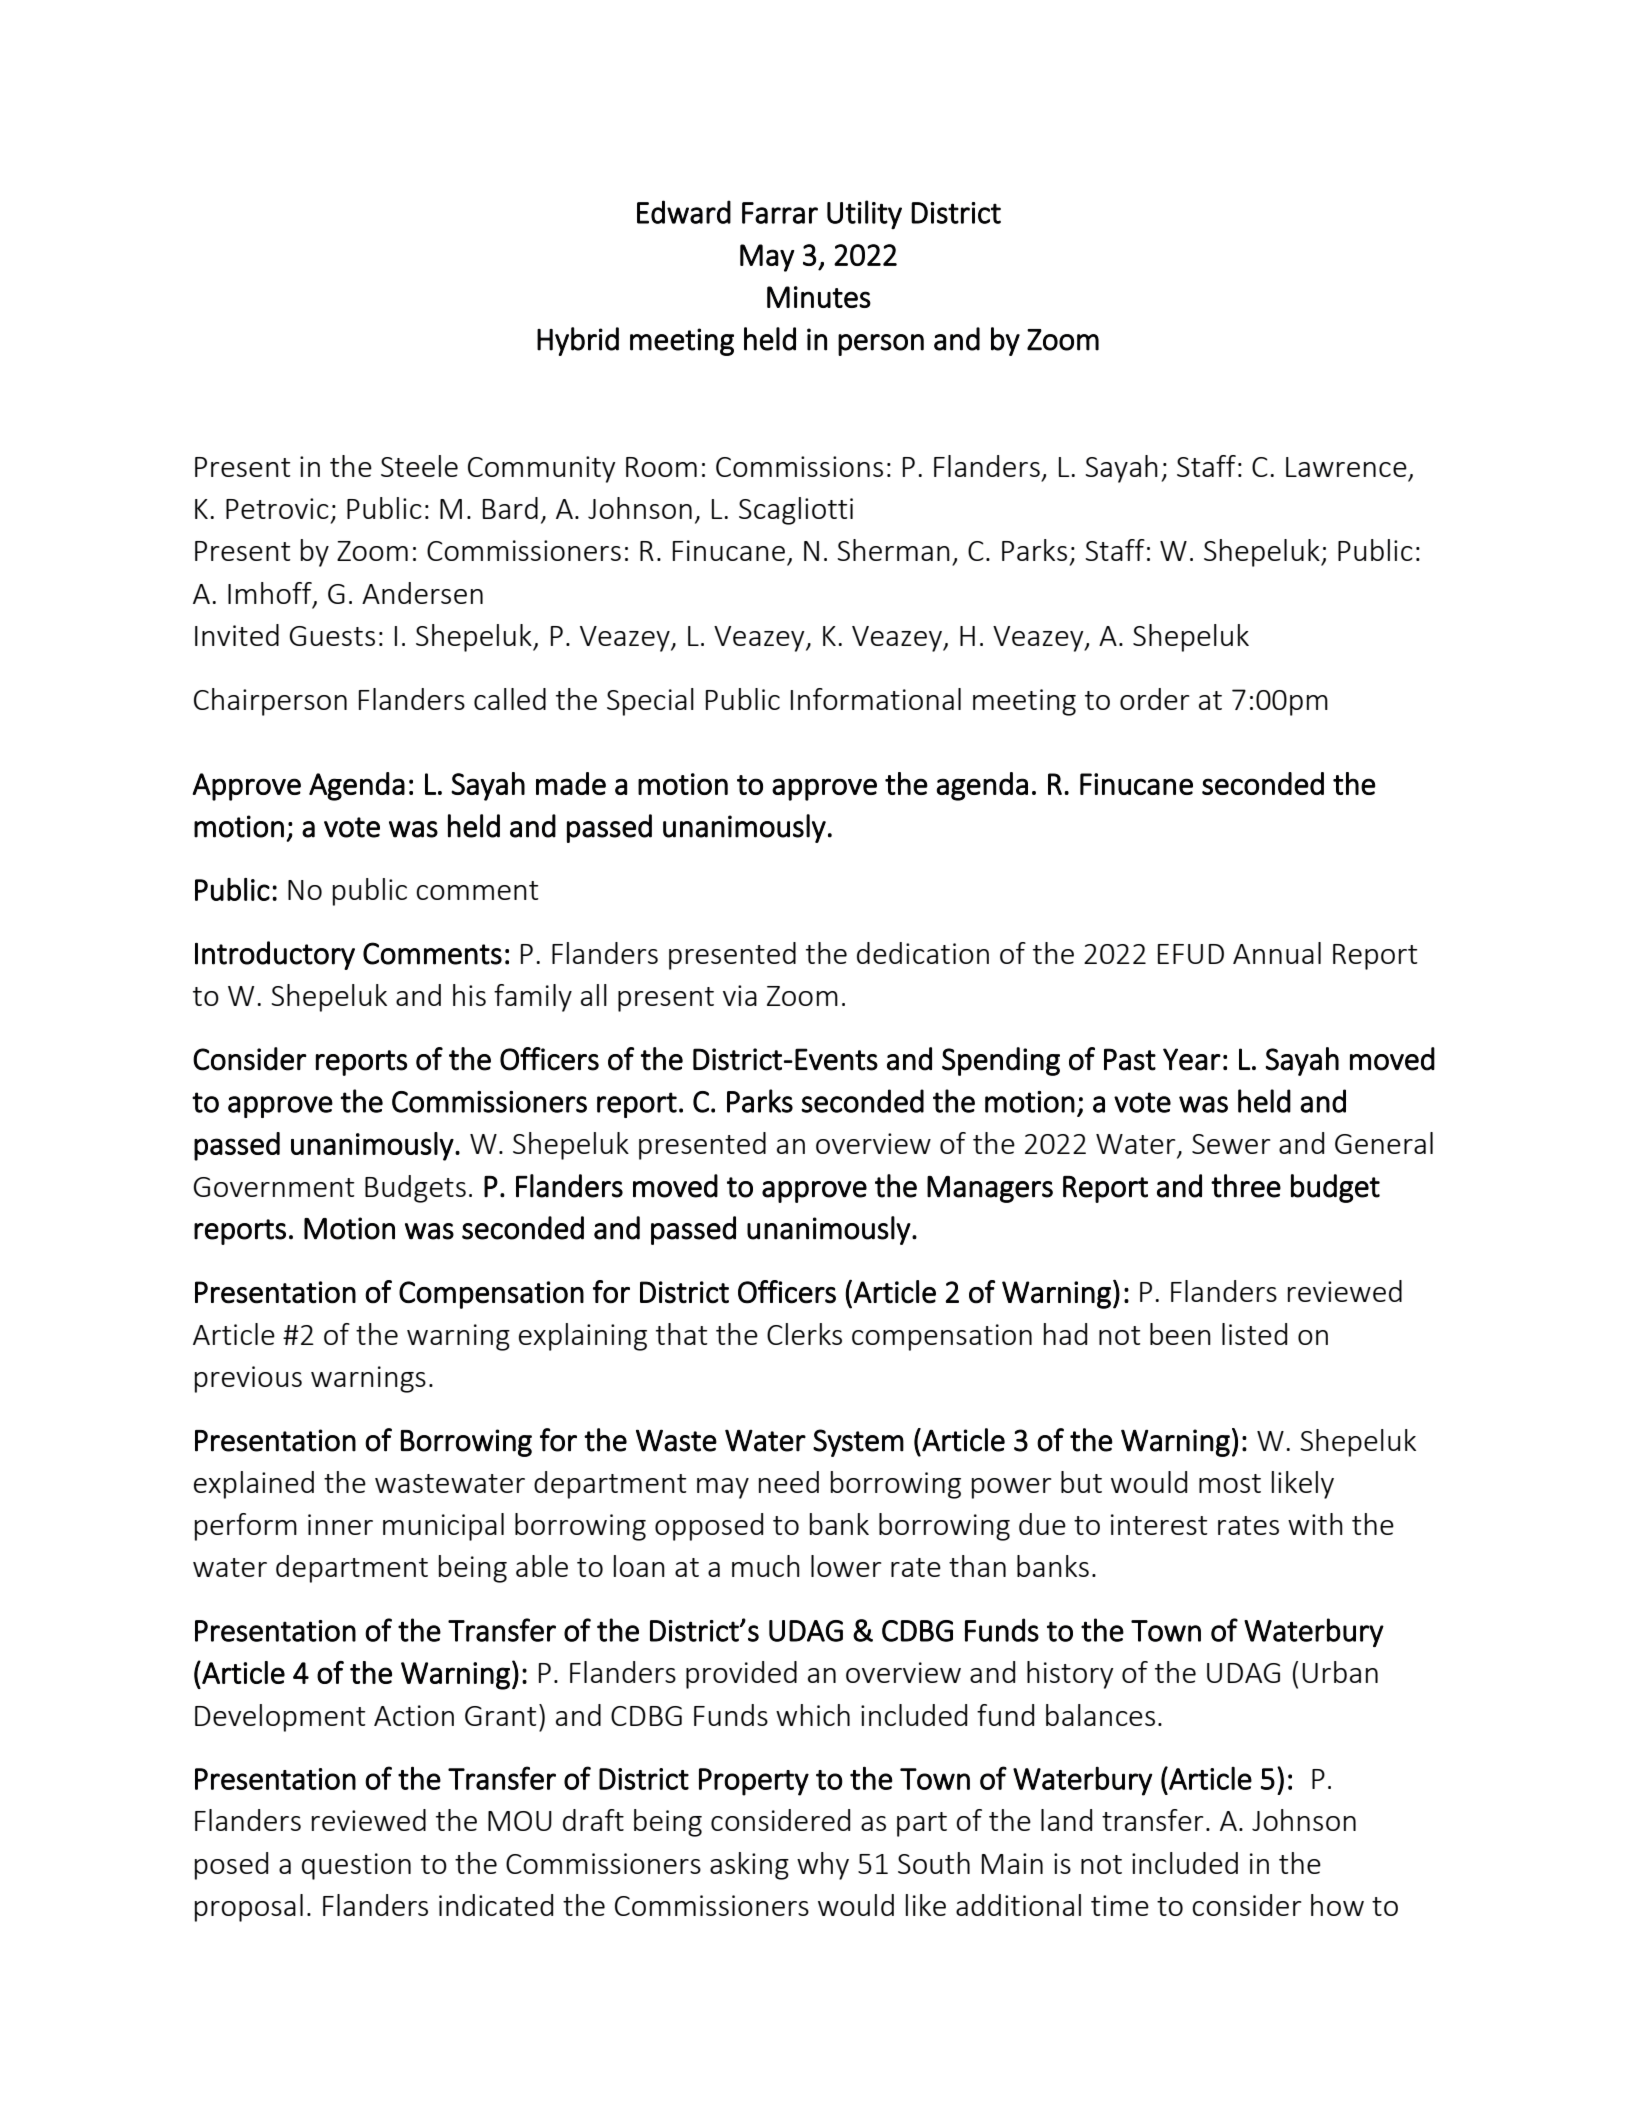 Image resolution: width=1636 pixels, height=2117 pixels. I want to click on Lawrence, so click(1346, 467).
